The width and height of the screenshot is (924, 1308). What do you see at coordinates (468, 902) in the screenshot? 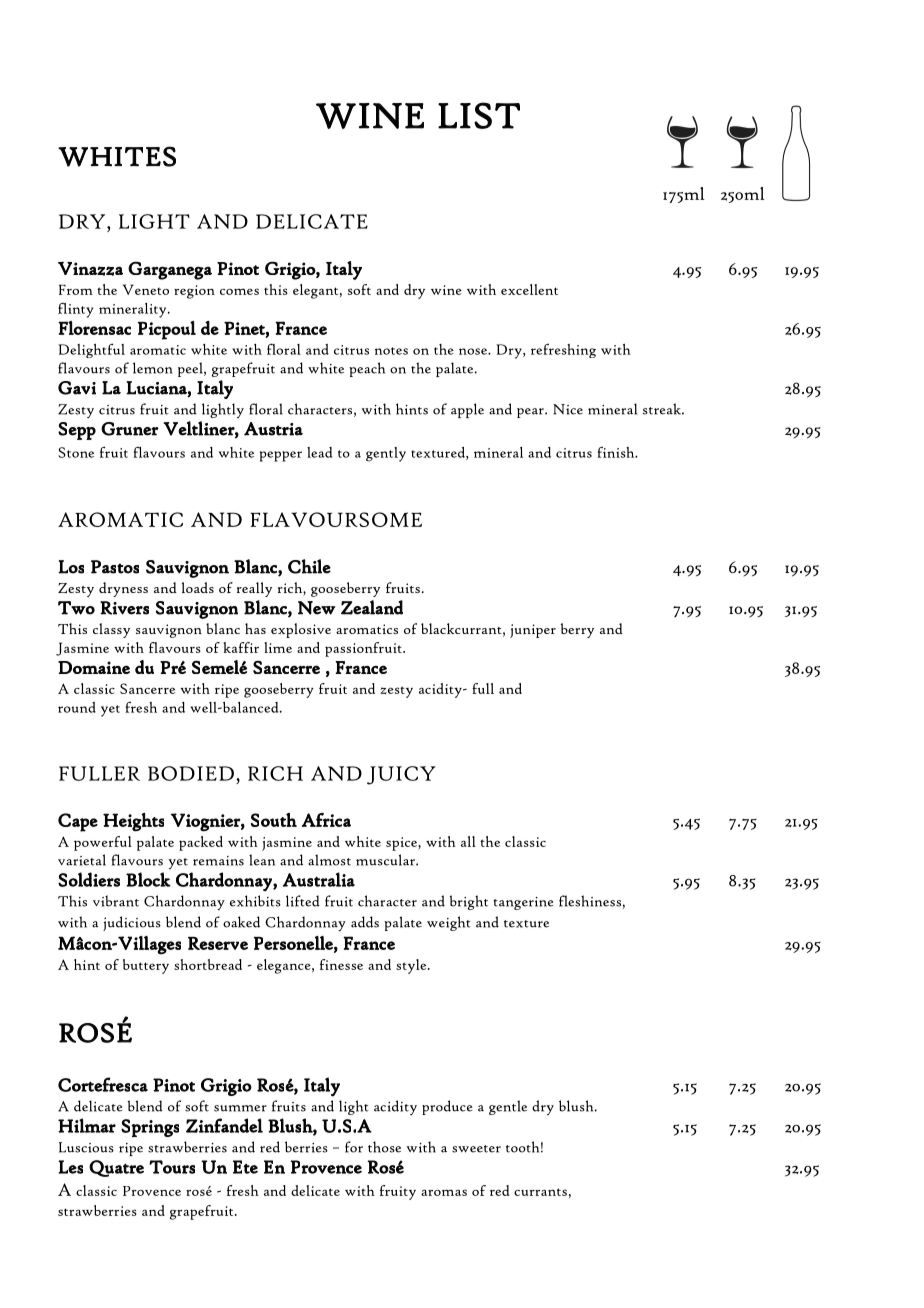
I see `bright` at bounding box center [468, 902].
